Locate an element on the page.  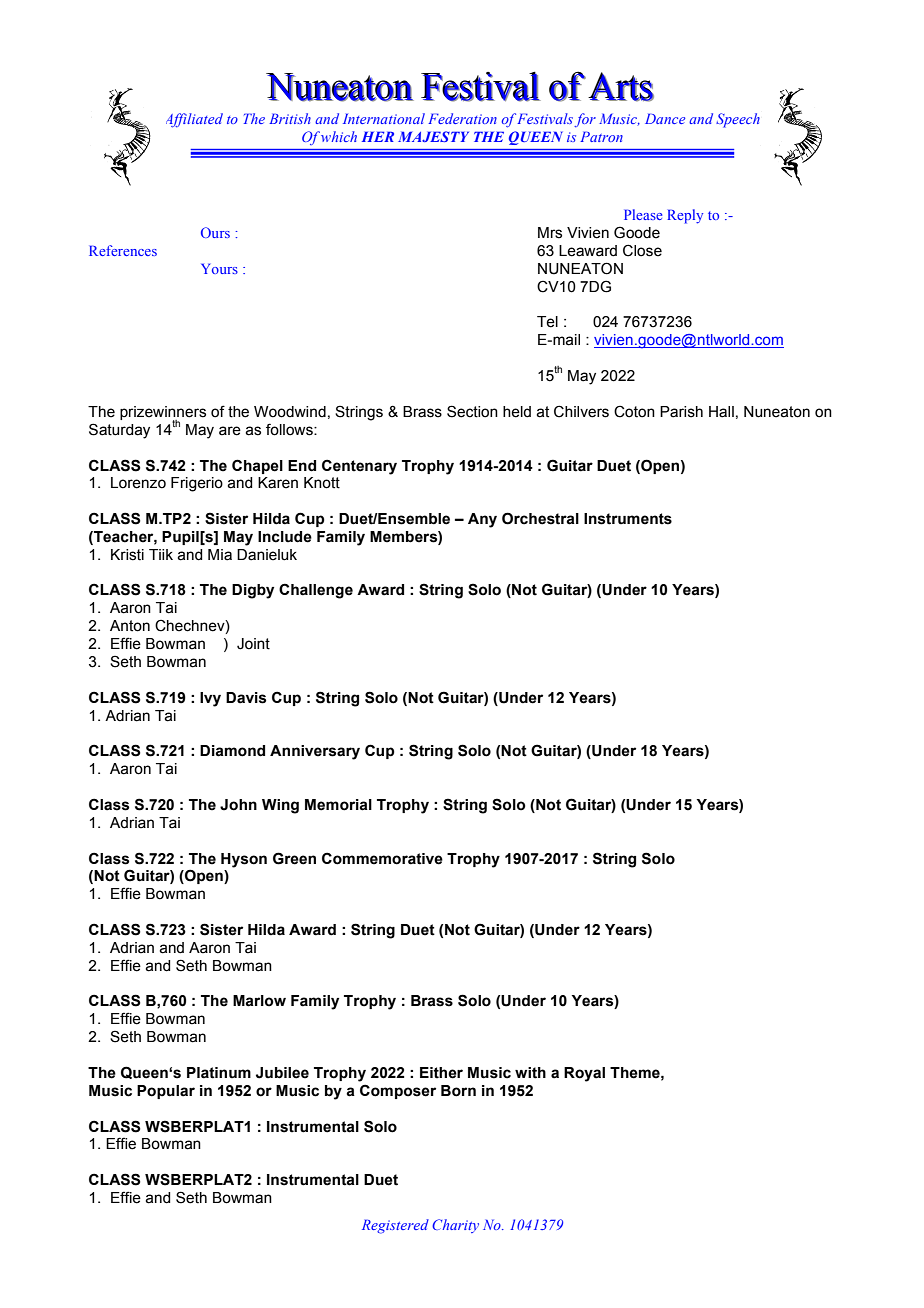
Dance is located at coordinates (665, 118).
